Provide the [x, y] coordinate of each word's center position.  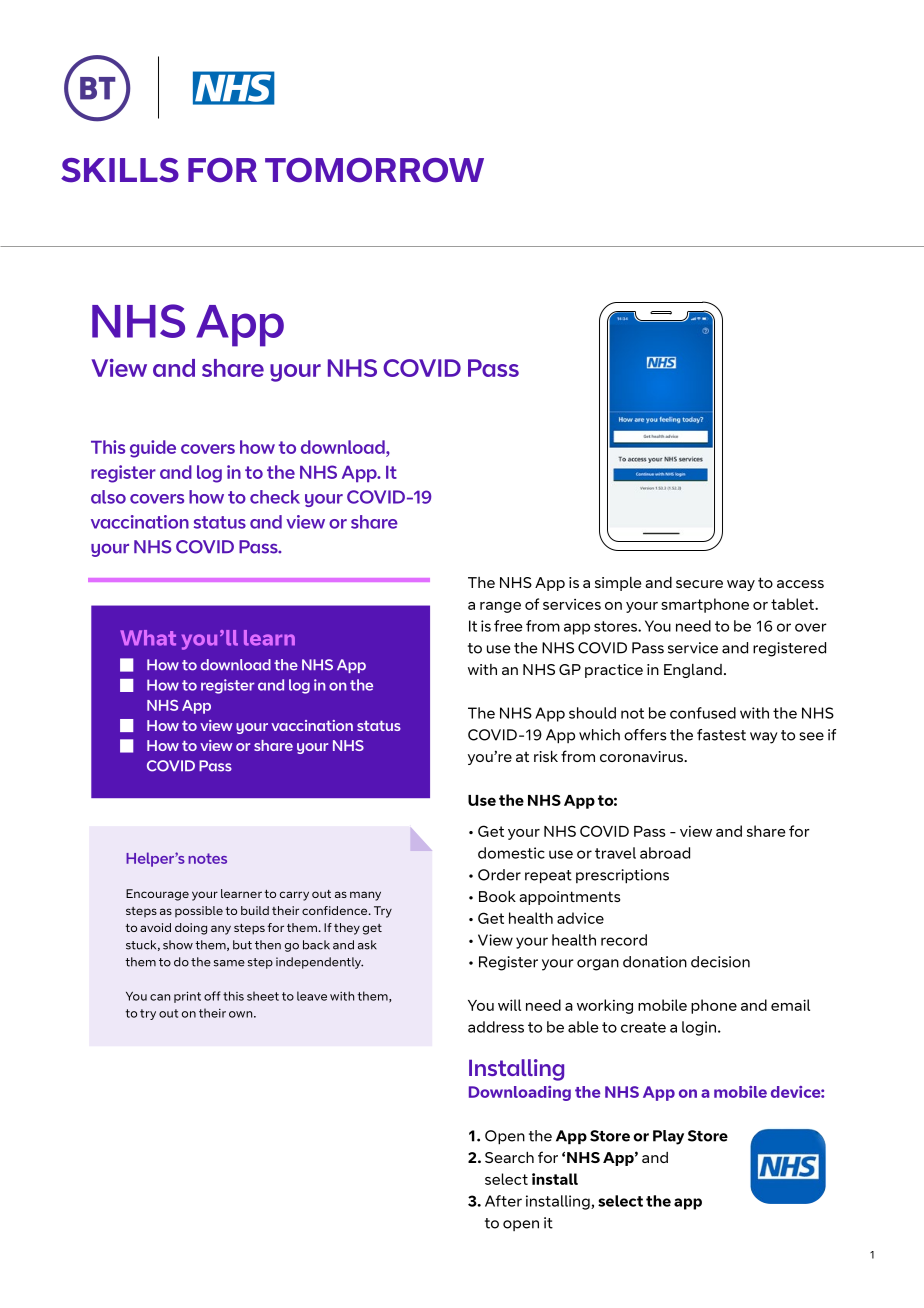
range [500, 607]
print [187, 997]
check [275, 497]
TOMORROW [374, 170]
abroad [665, 853]
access [800, 584]
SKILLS [120, 170]
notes [207, 858]
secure [699, 584]
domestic [511, 853]
